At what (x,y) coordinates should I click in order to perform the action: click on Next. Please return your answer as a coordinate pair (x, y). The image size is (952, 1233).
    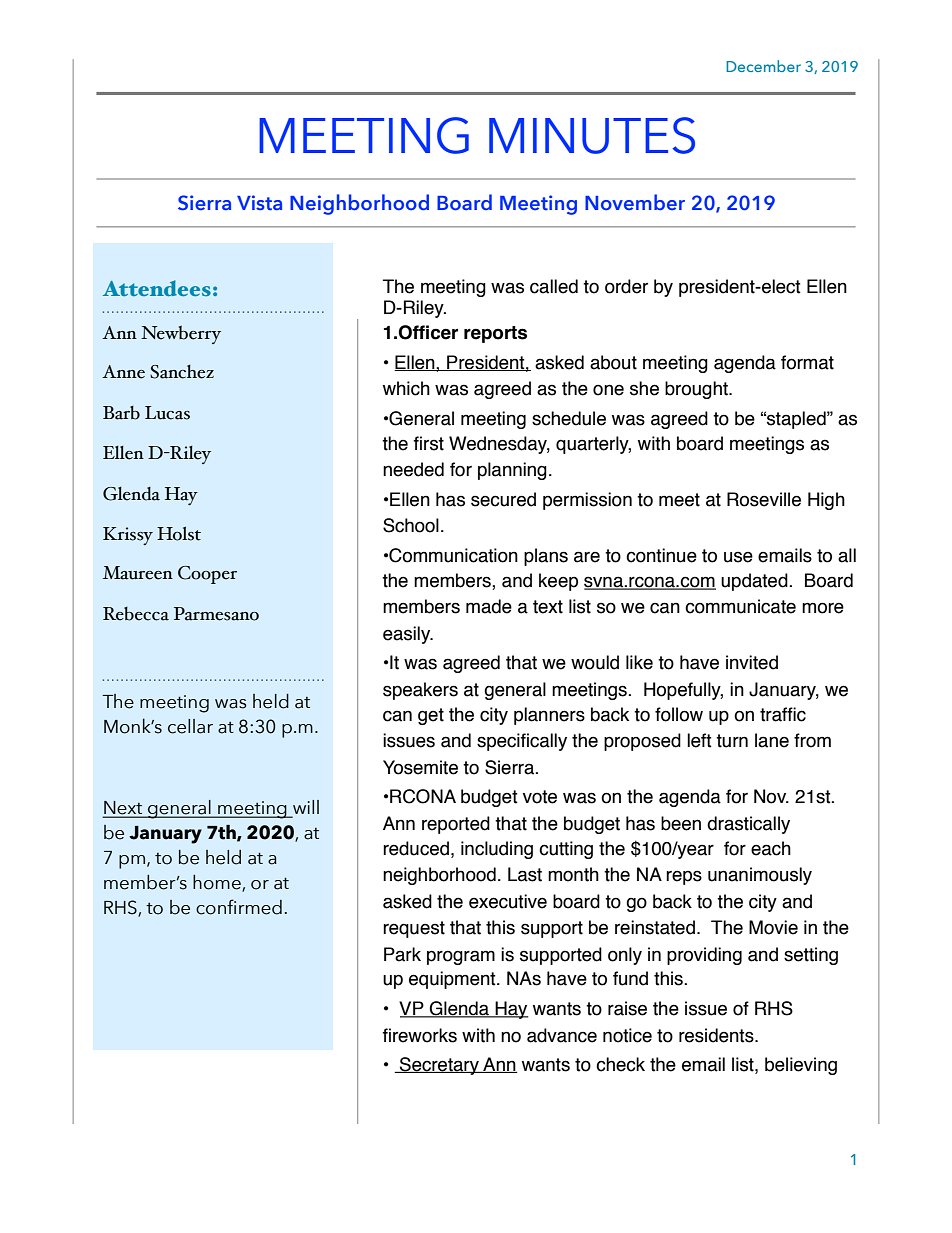
    Looking at the image, I should click on (124, 809).
